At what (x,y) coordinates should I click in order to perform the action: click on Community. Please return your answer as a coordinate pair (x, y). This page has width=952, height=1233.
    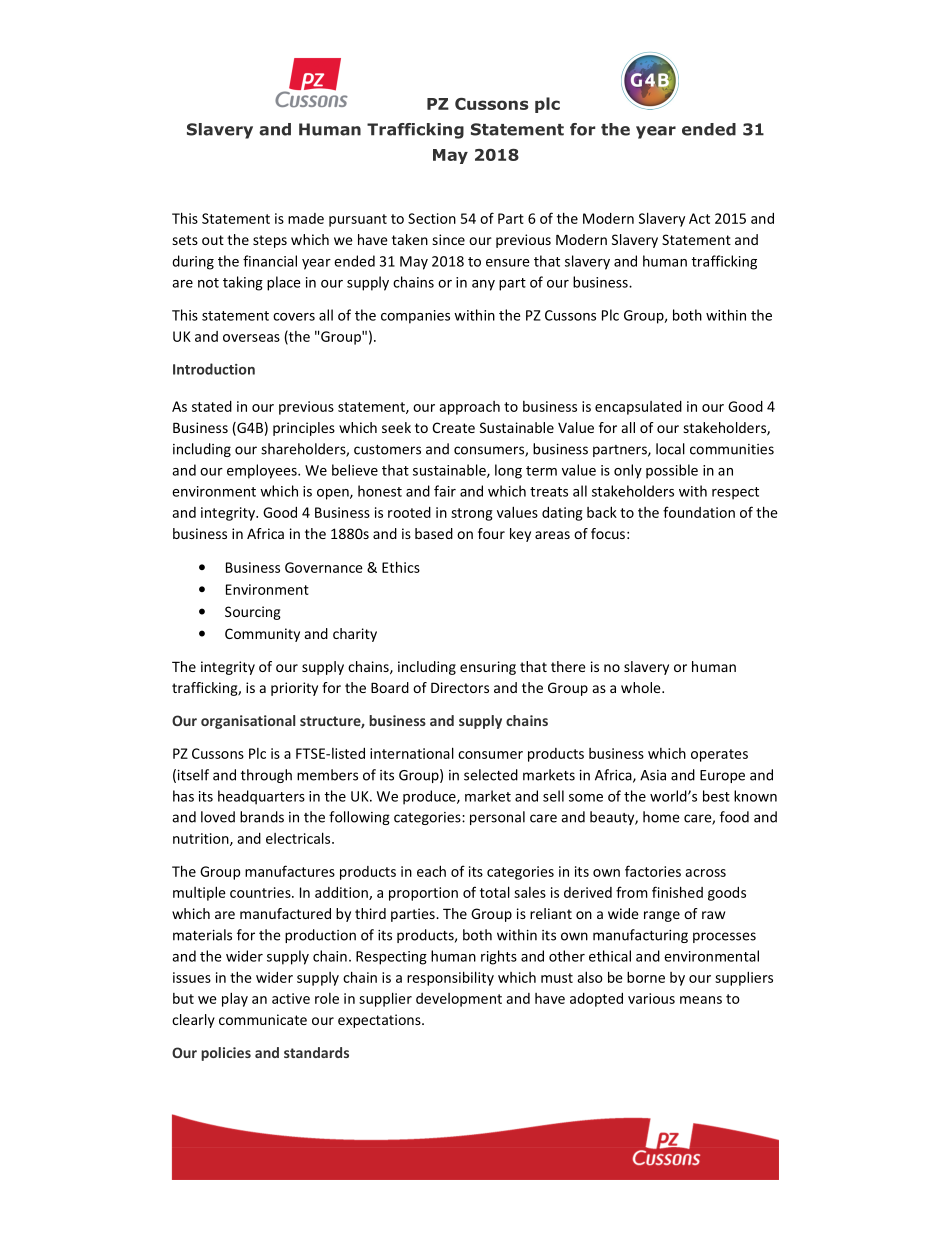
    Looking at the image, I should click on (262, 635).
